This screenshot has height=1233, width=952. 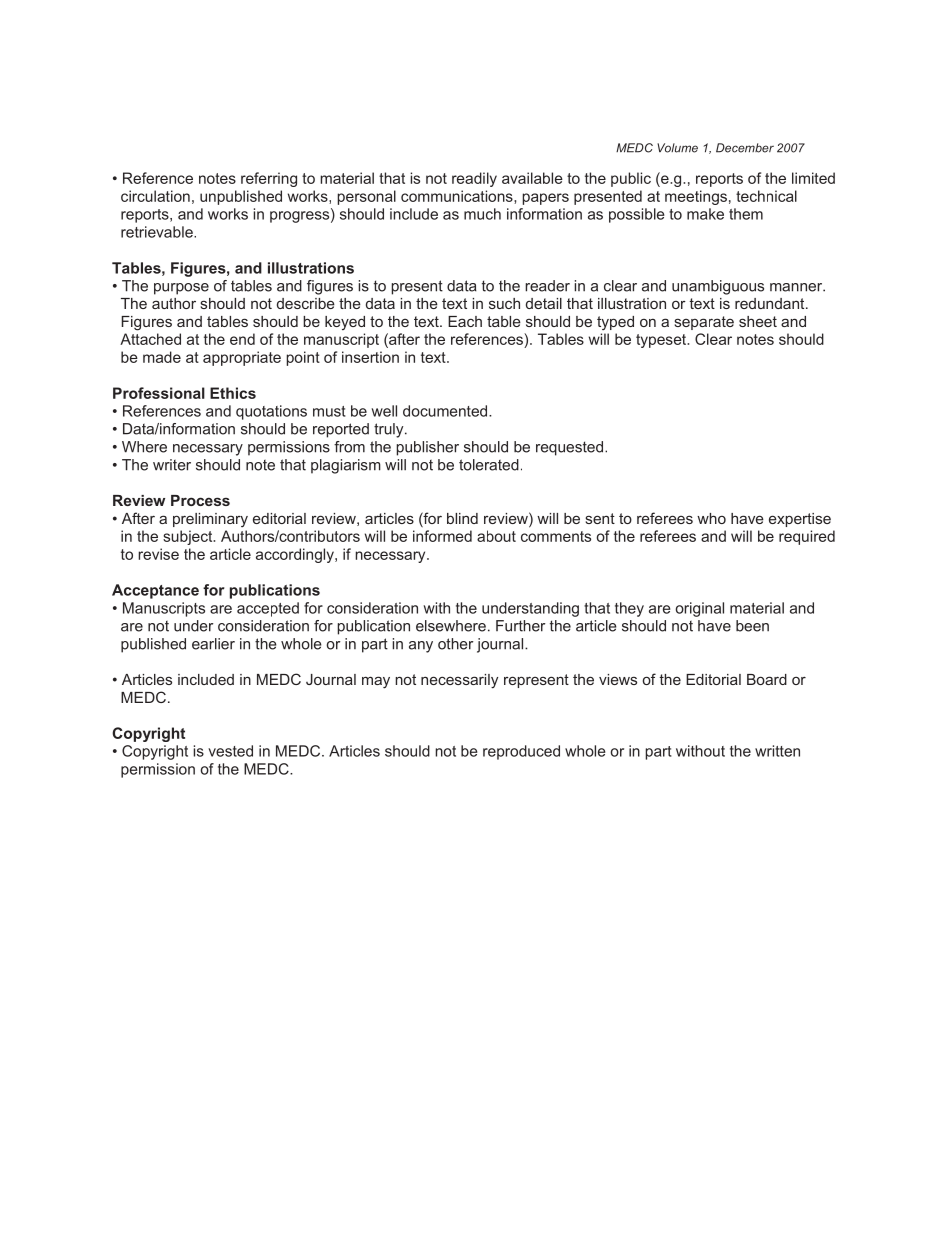 I want to click on tolerated, so click(x=489, y=465).
